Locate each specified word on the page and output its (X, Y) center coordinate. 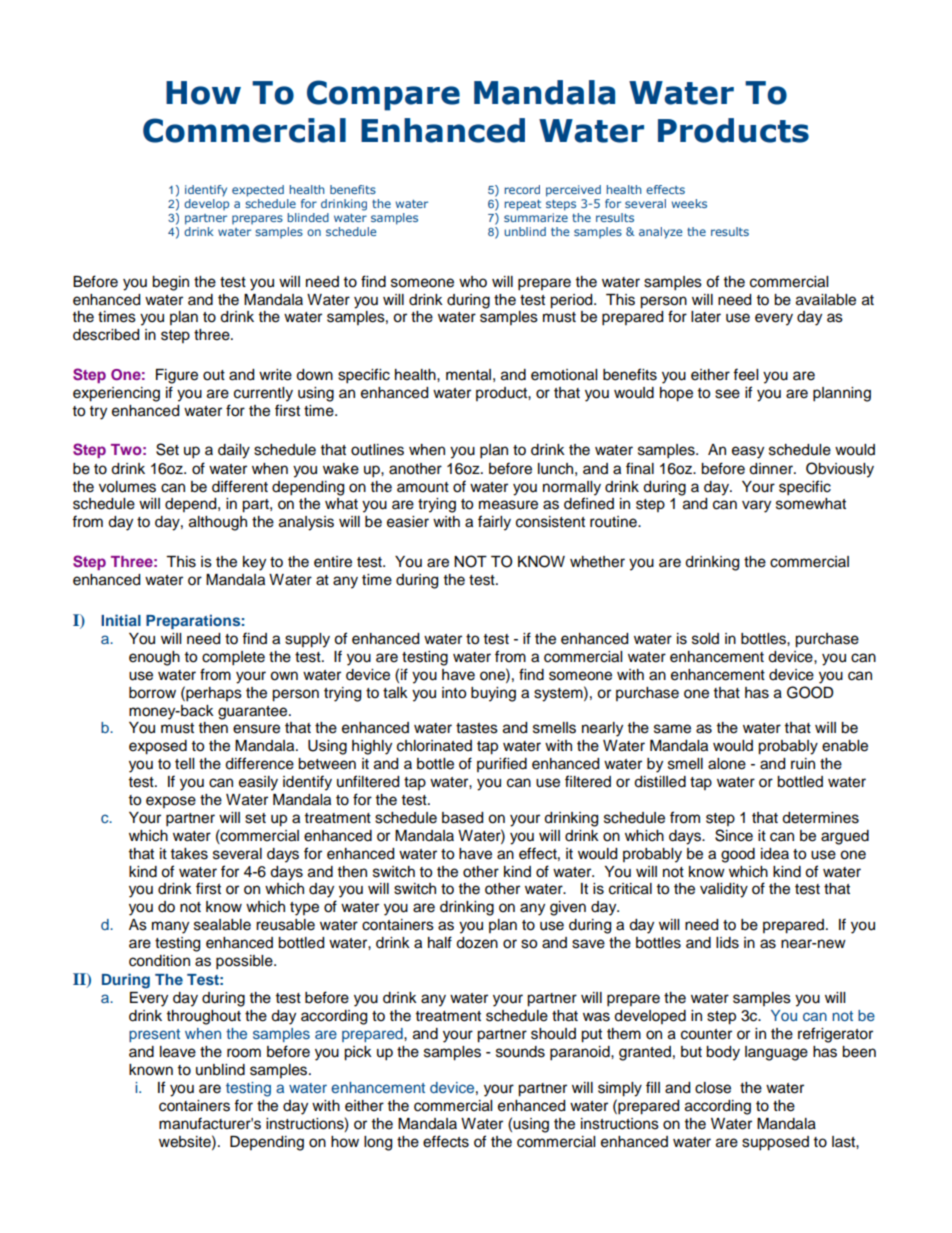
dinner (772, 469)
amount (423, 487)
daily (234, 451)
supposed (775, 1143)
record (522, 189)
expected (258, 191)
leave (178, 1052)
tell (184, 764)
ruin (803, 764)
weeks (689, 203)
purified (502, 764)
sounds (520, 1052)
